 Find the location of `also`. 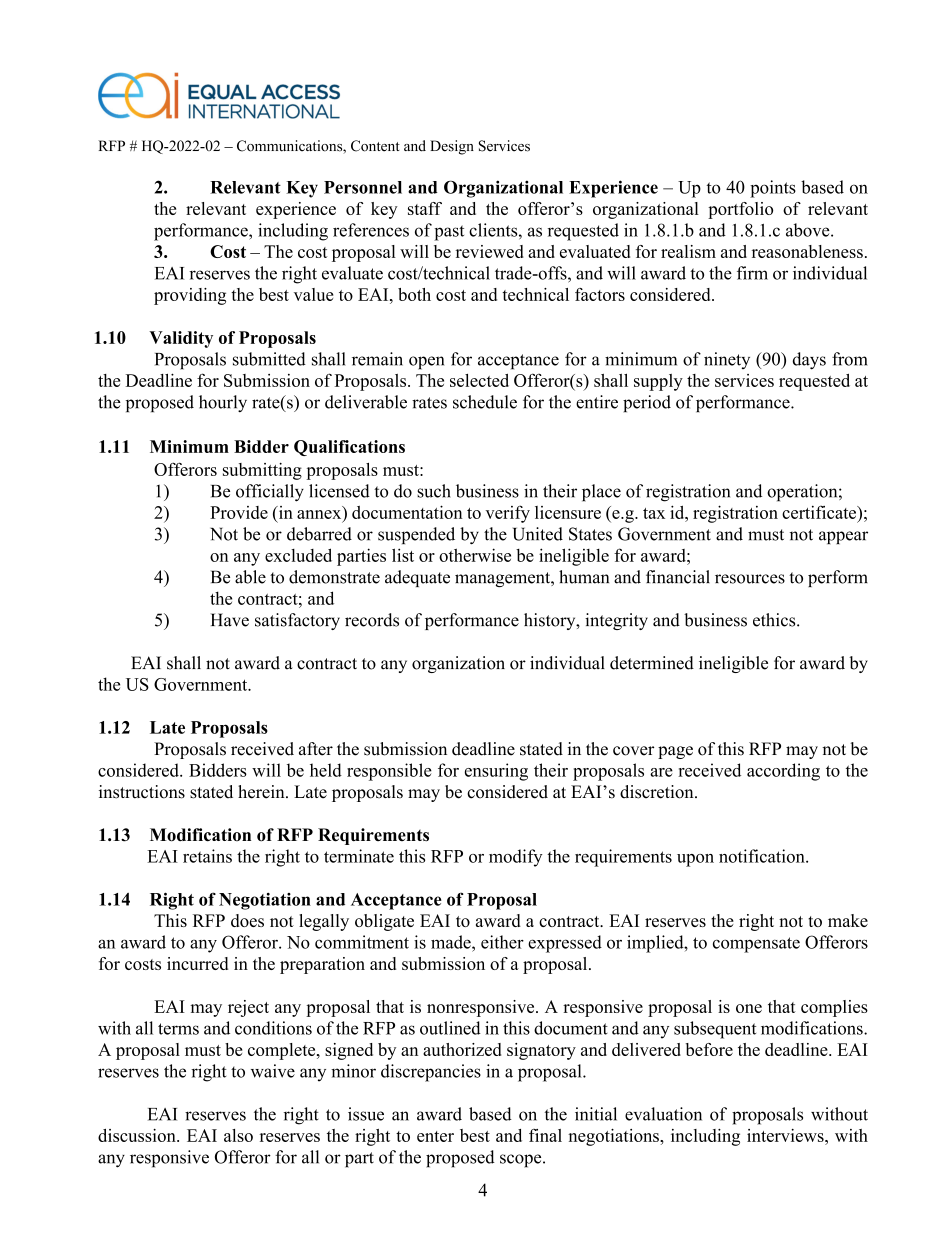

also is located at coordinates (238, 1135).
